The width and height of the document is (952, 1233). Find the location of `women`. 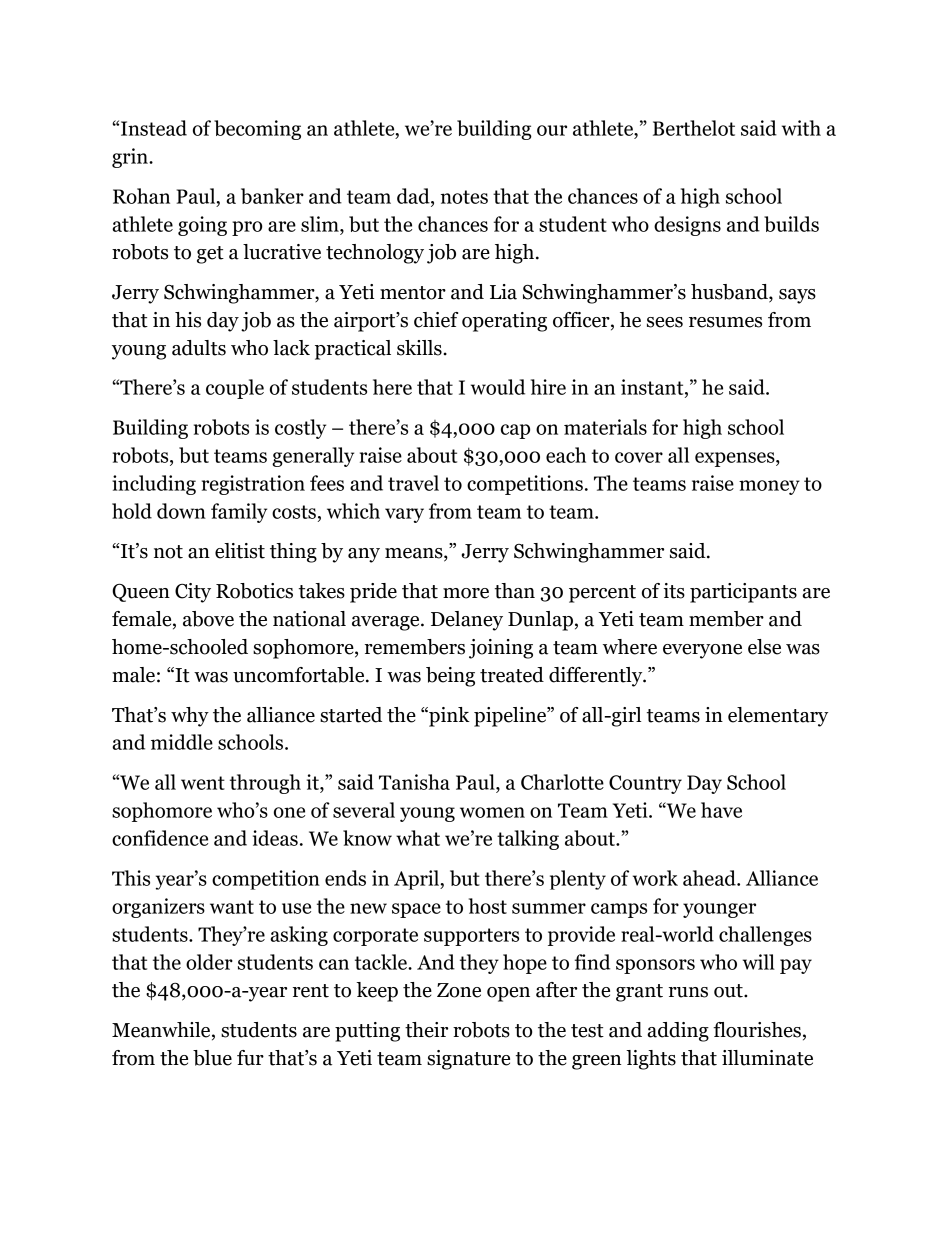

women is located at coordinates (492, 812).
